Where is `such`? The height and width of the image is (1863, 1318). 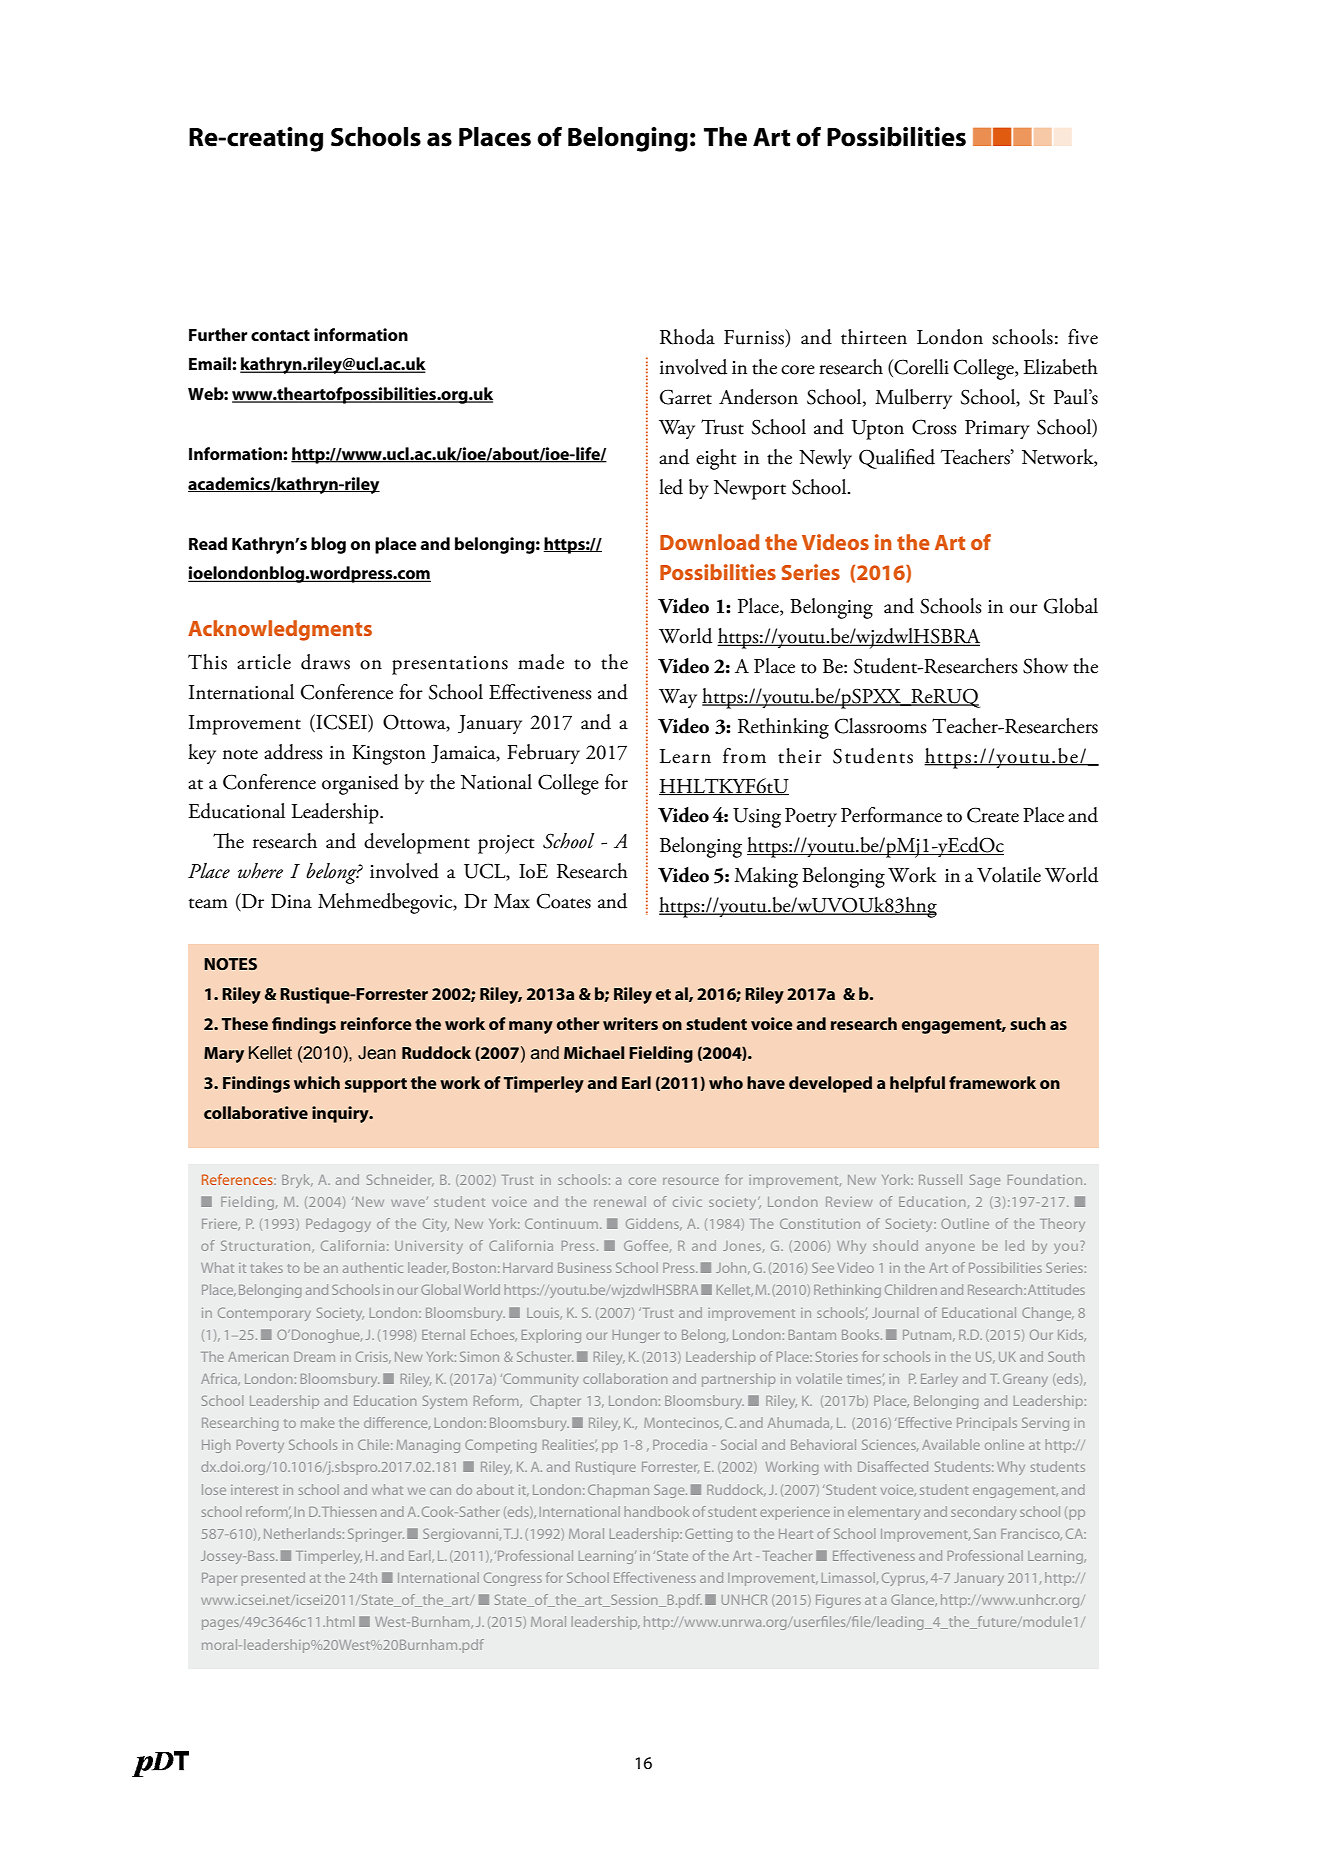
such is located at coordinates (1028, 1023).
